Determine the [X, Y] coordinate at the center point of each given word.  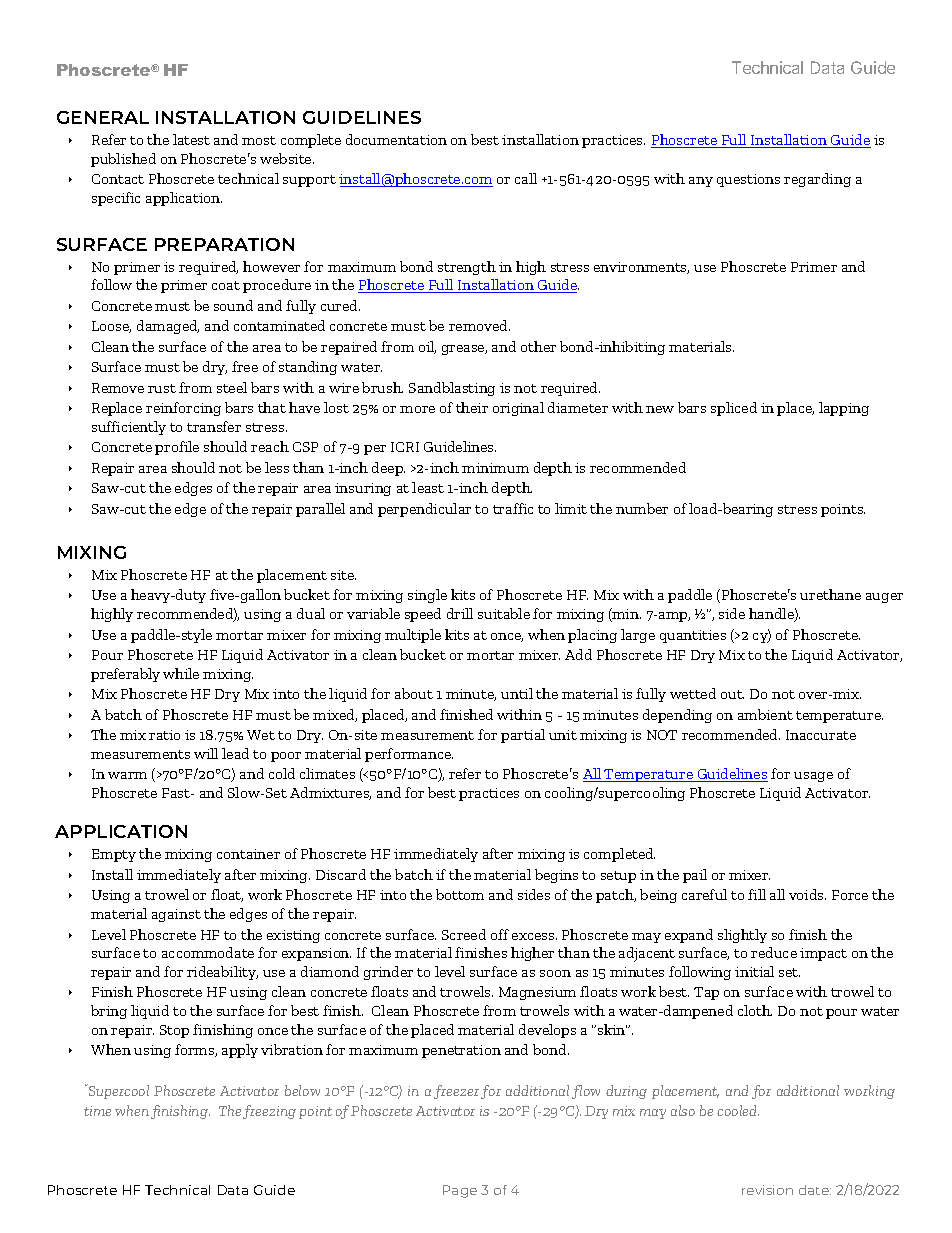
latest [191, 139]
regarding [817, 180]
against [176, 915]
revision [767, 1190]
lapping [844, 409]
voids [807, 894]
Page [460, 1191]
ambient [765, 714]
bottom [460, 894]
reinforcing [183, 409]
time [97, 1111]
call [526, 178]
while [181, 673]
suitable [504, 613]
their [472, 407]
